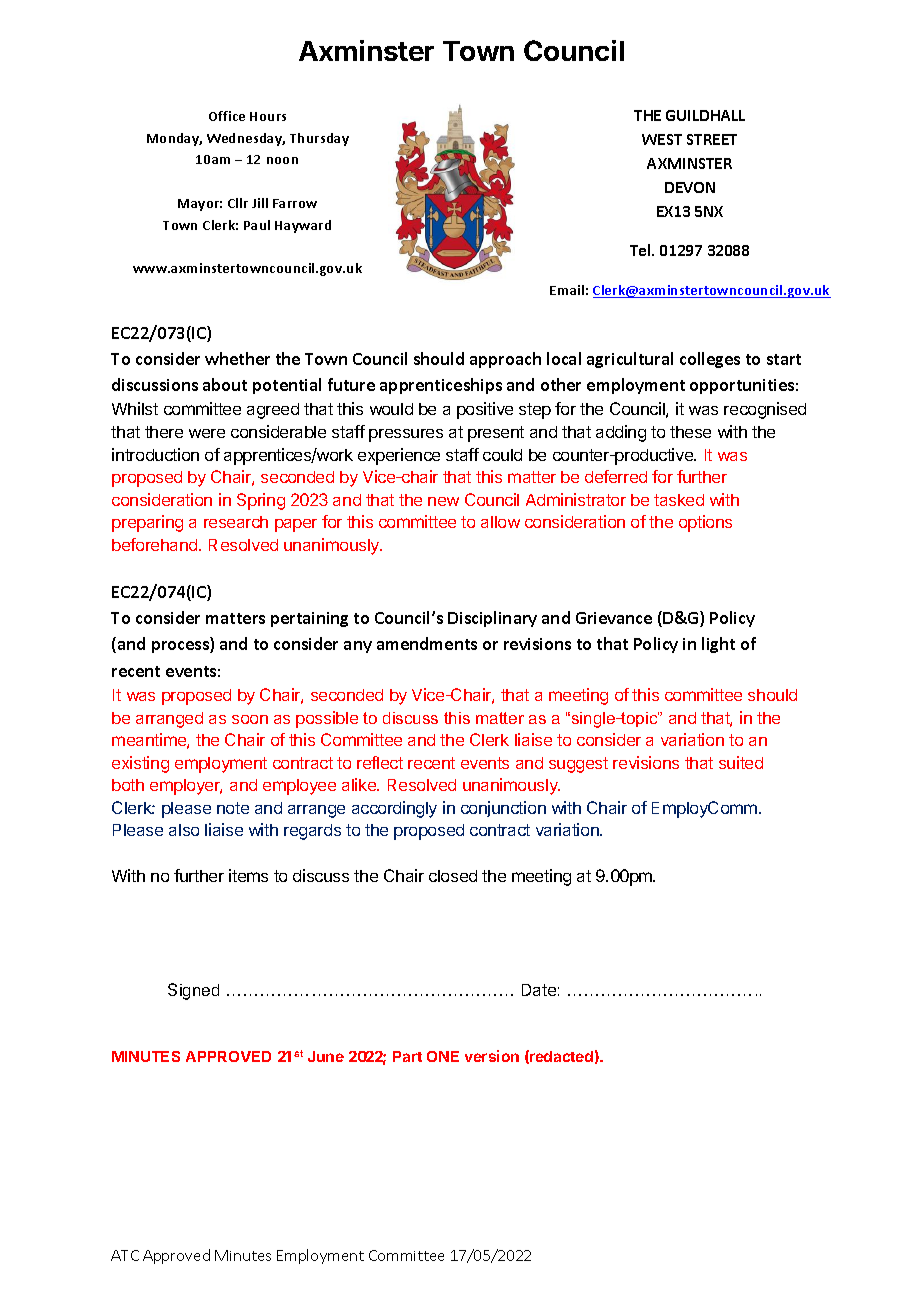 This screenshot has width=924, height=1308. What do you see at coordinates (503, 809) in the screenshot?
I see `conjunction` at bounding box center [503, 809].
